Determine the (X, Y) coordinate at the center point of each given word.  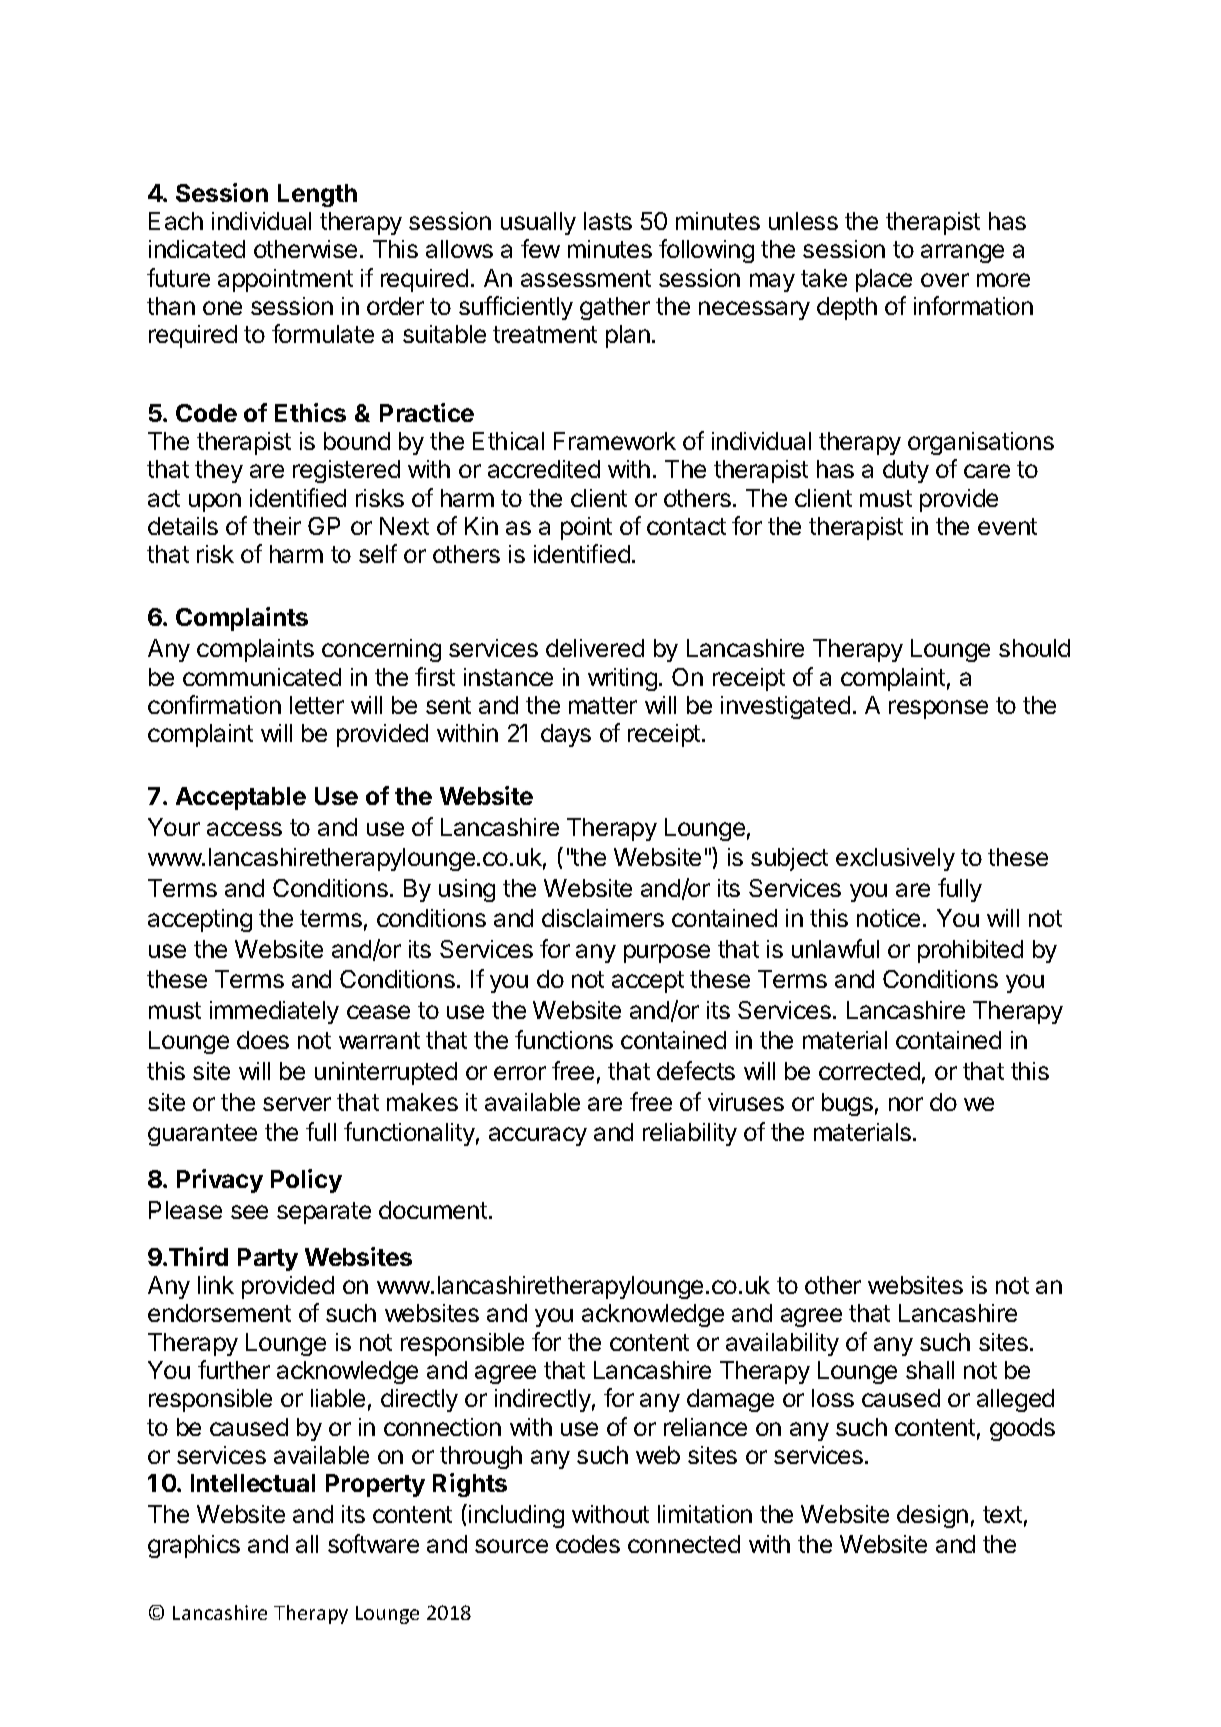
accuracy (538, 1136)
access (244, 829)
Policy (306, 1181)
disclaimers (603, 918)
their (277, 526)
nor (906, 1104)
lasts (608, 221)
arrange (962, 253)
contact (686, 526)
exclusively (895, 859)
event (1007, 526)
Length (317, 195)
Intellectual (253, 1483)
